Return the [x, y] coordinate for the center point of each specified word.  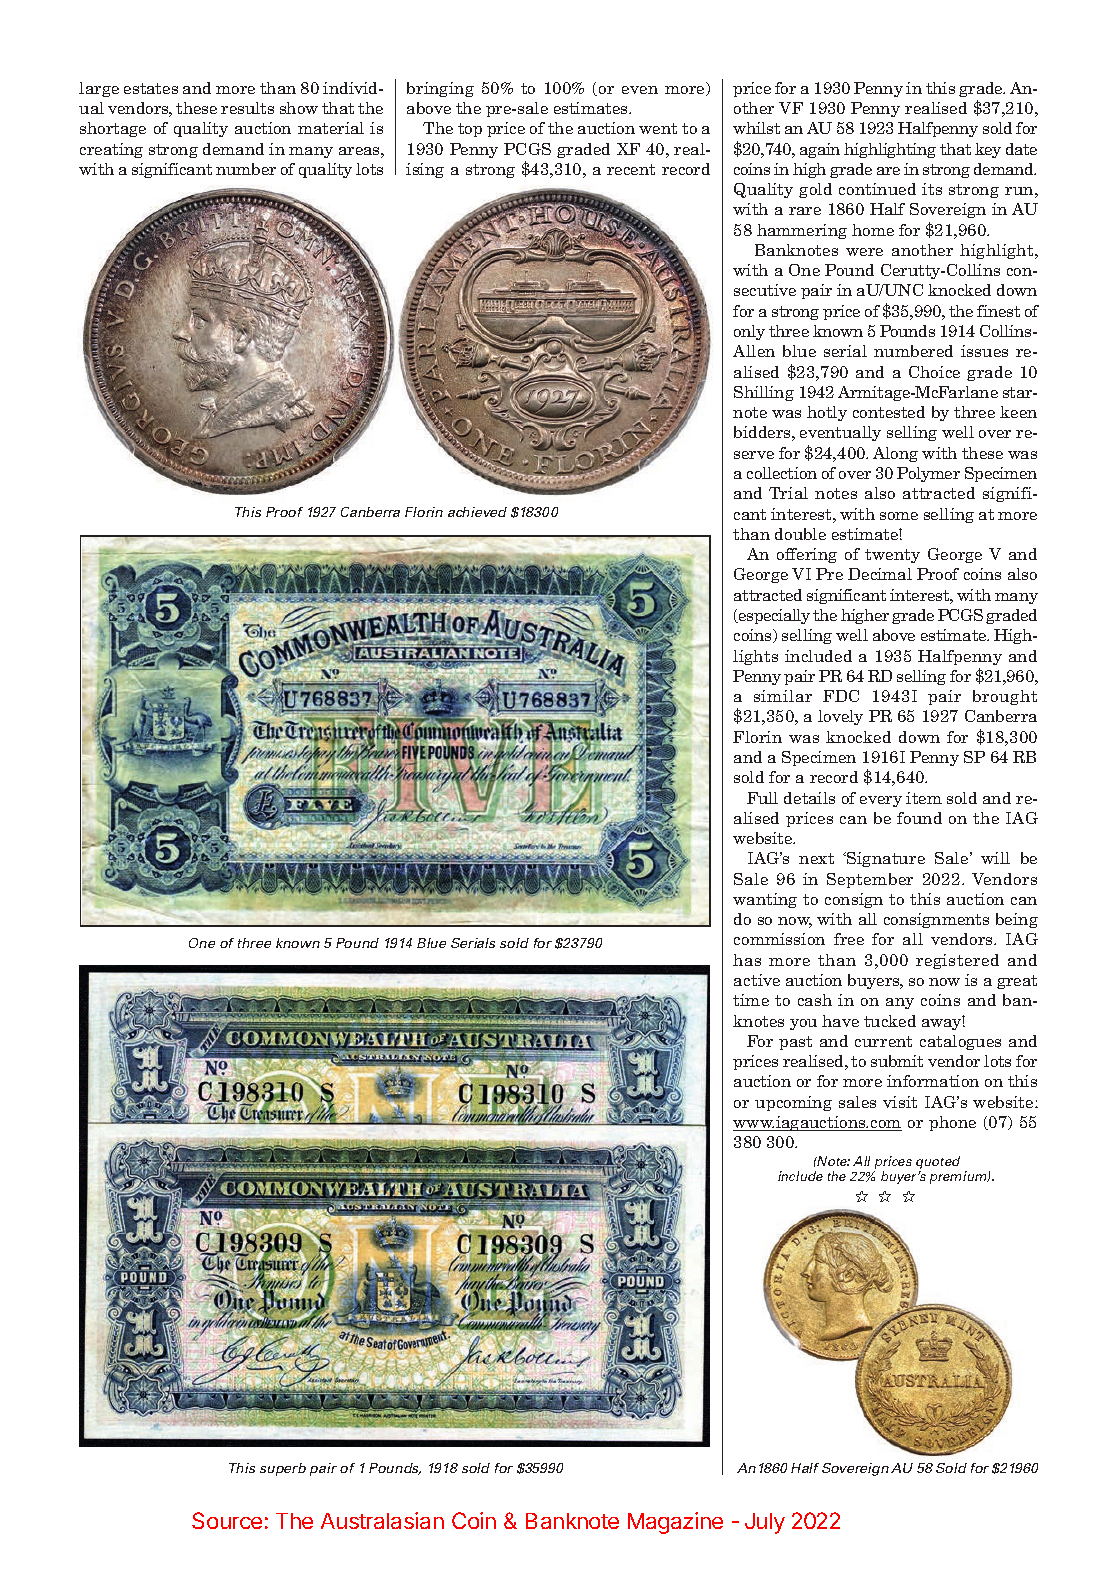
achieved [477, 512]
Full [762, 798]
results [247, 108]
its [932, 189]
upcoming [793, 1103]
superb [283, 1469]
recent [631, 169]
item [924, 798]
